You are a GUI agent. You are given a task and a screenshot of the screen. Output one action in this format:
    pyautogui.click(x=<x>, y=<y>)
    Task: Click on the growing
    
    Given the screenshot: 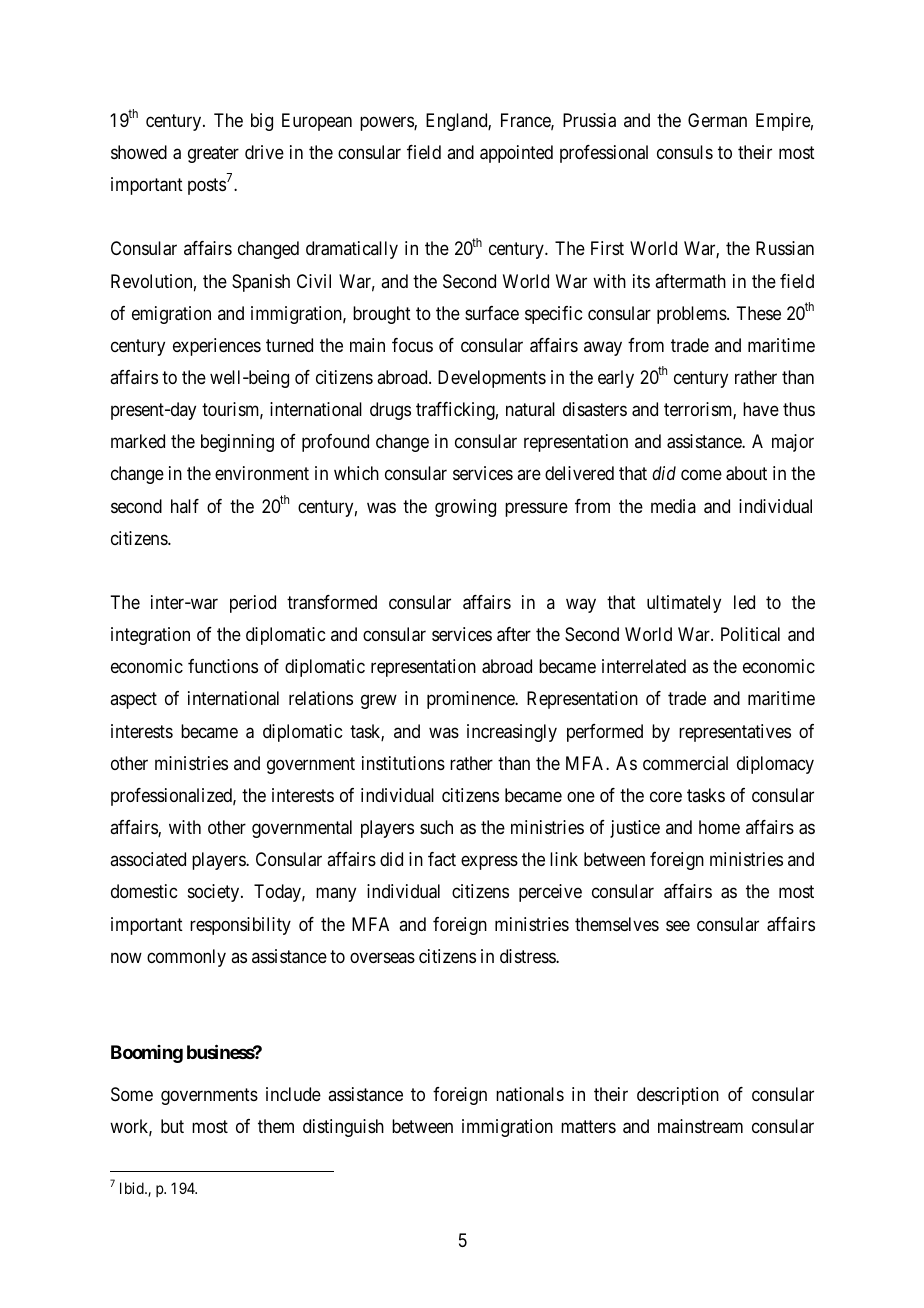 What is the action you would take?
    pyautogui.click(x=465, y=508)
